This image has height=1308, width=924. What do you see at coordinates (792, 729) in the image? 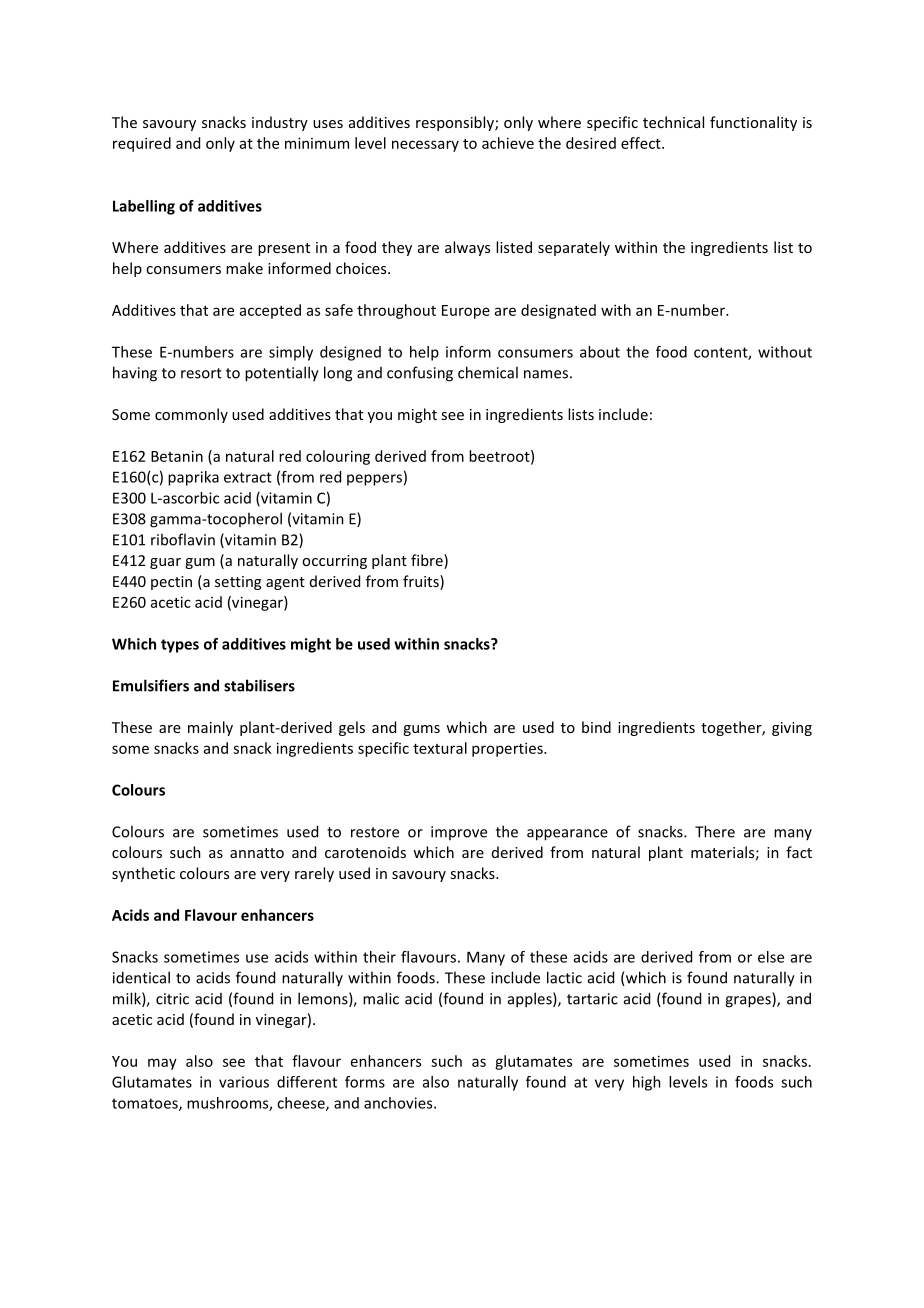
I see `giving` at bounding box center [792, 729].
